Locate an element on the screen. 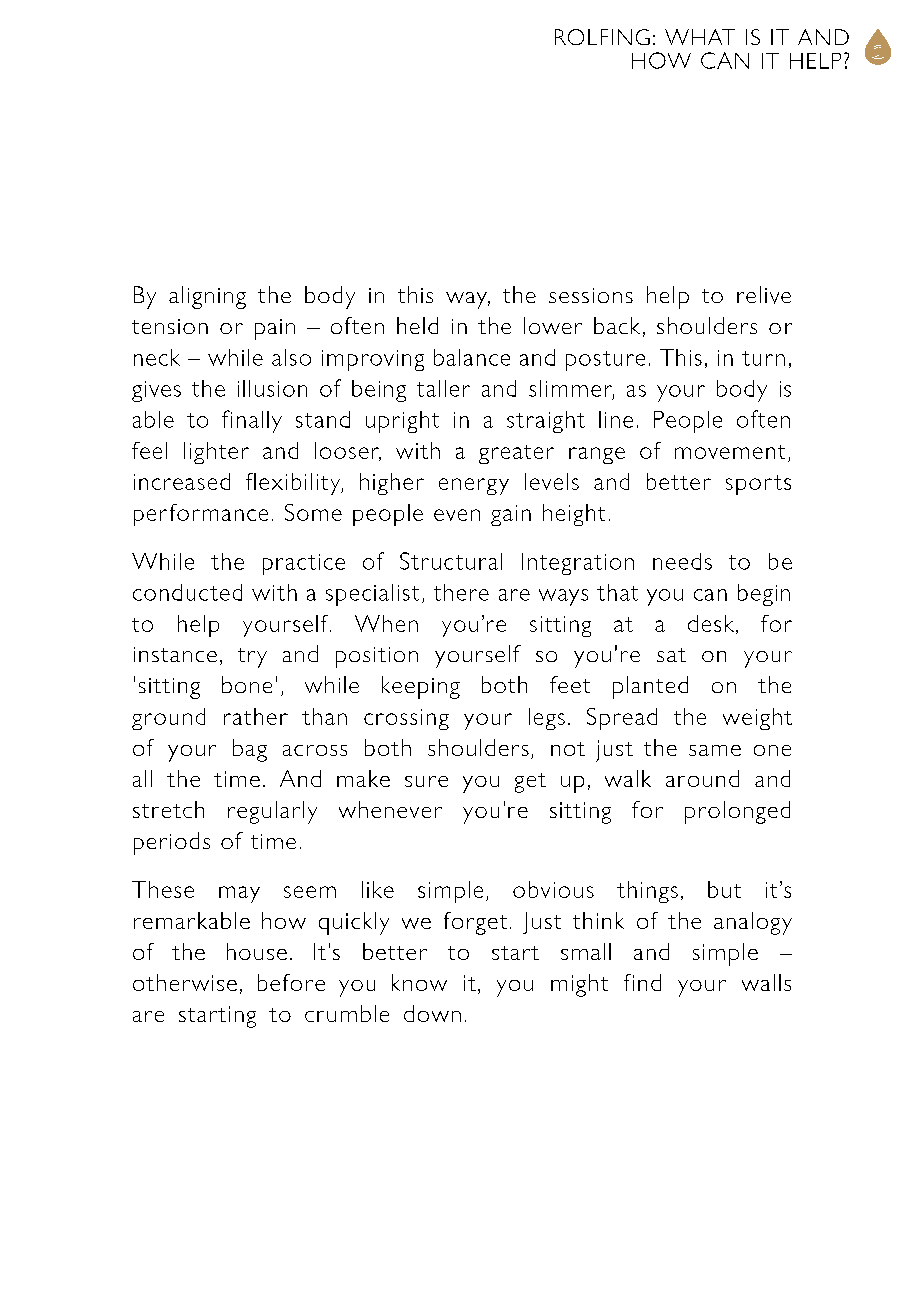 Image resolution: width=924 pixels, height=1308 pixels. turn is located at coordinates (763, 358).
